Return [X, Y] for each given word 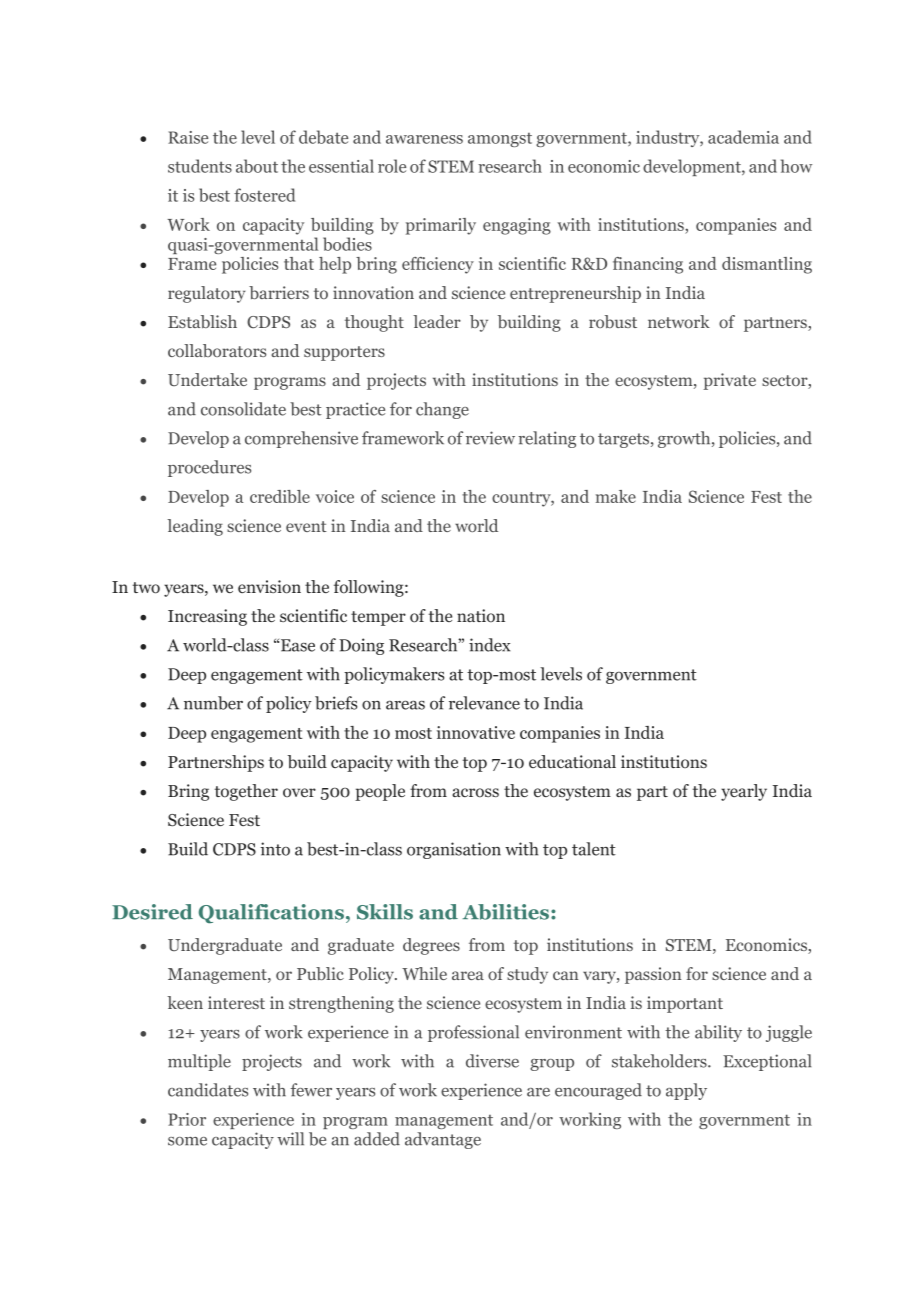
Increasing [207, 617]
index [489, 645]
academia [743, 137]
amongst [500, 140]
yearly [744, 792]
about [257, 166]
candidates [208, 1090]
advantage [443, 1140]
